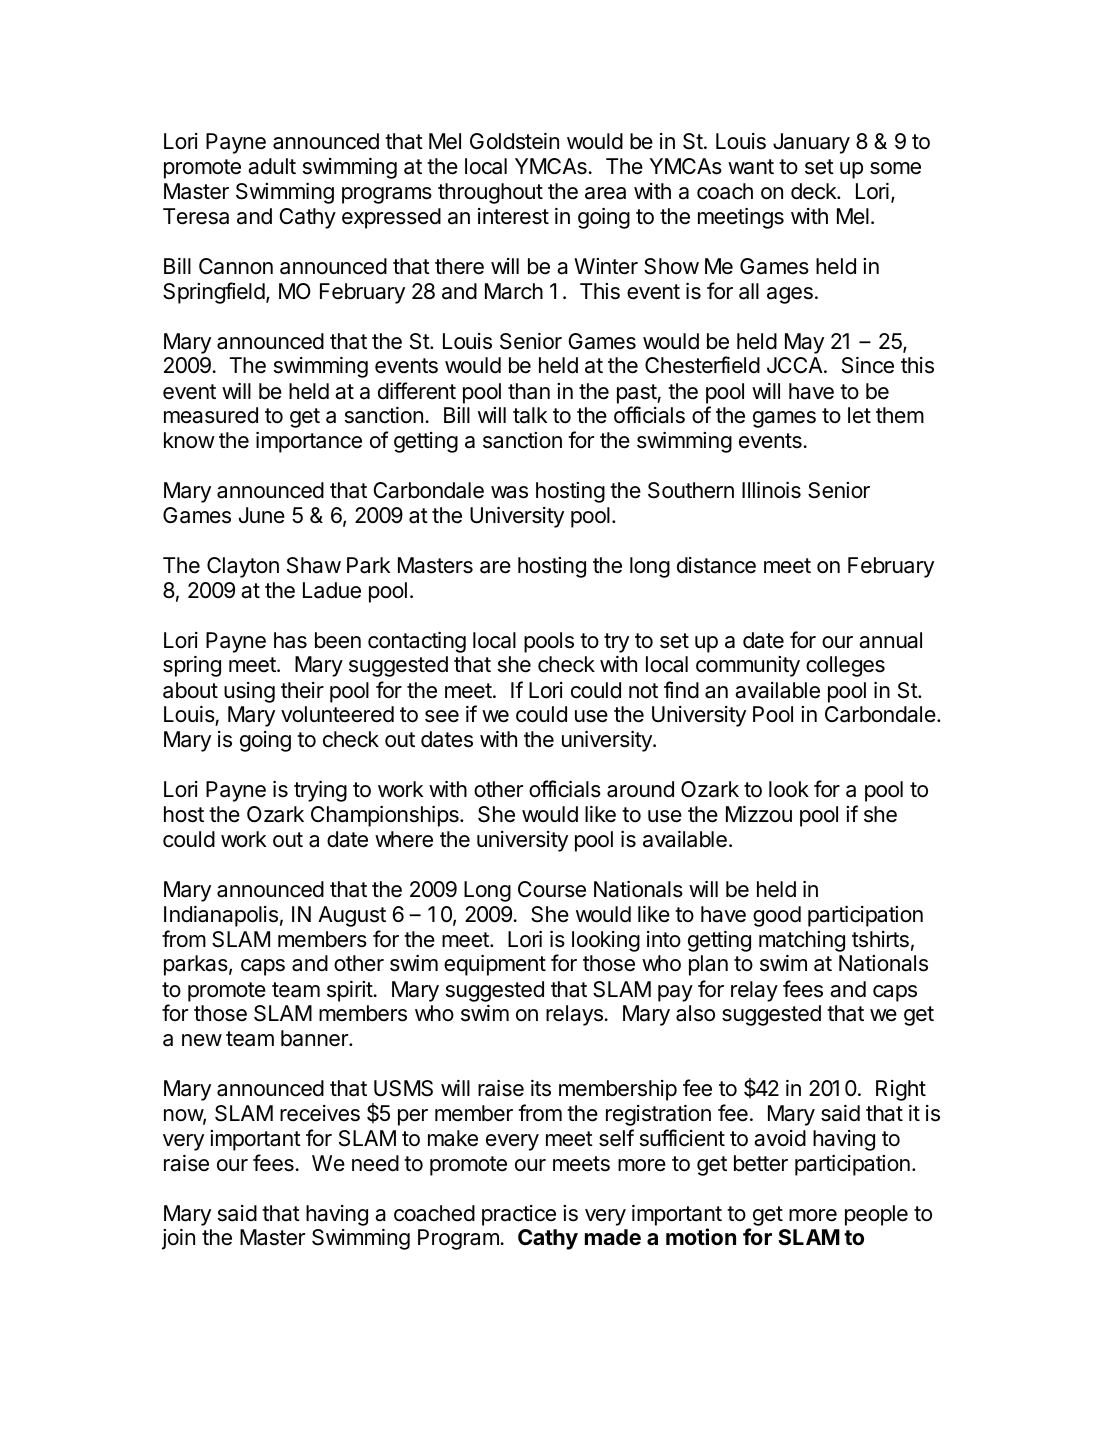 This screenshot has height=1430, width=1105. I want to click on matching, so click(802, 941).
